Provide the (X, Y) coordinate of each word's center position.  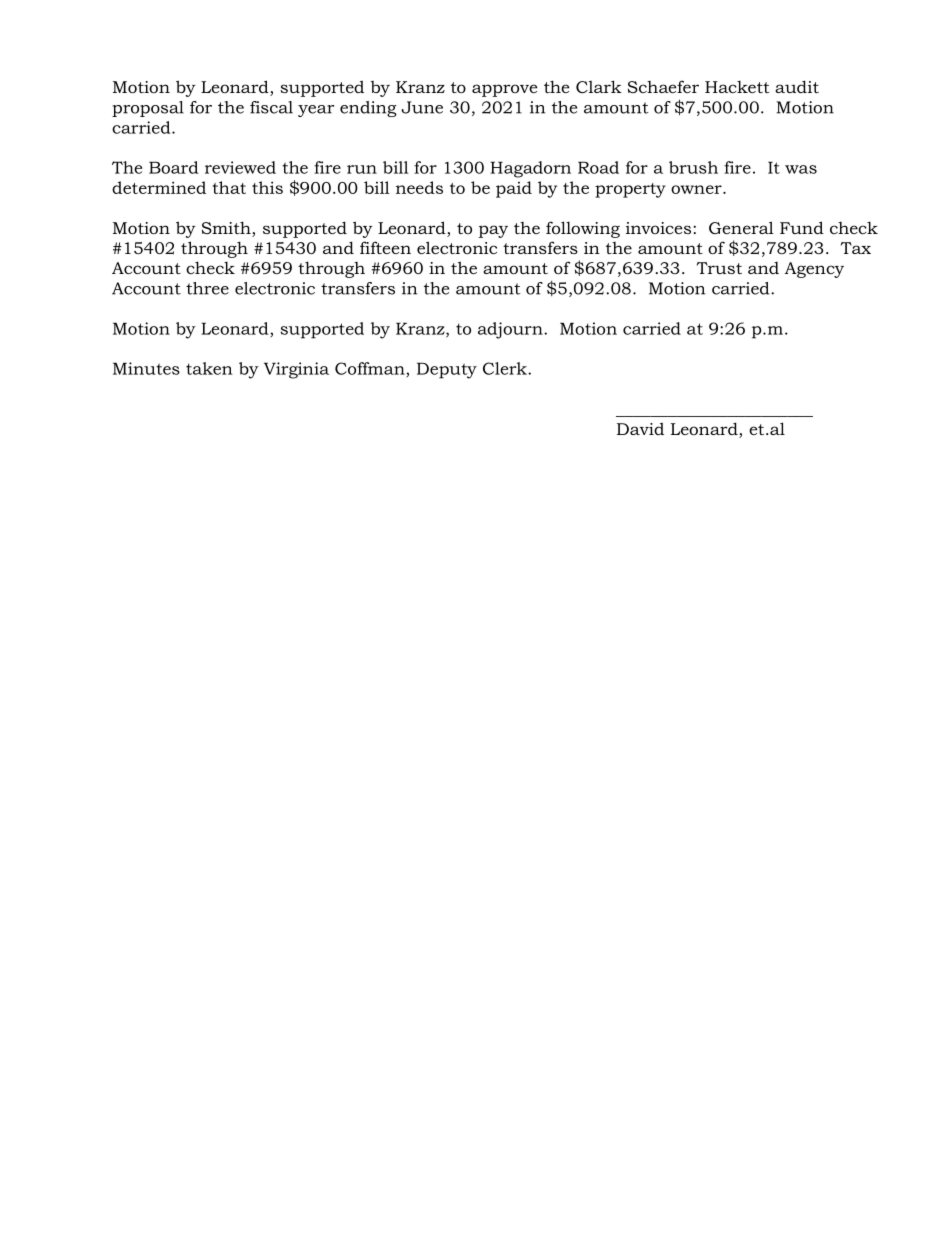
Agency (814, 270)
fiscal (271, 107)
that (229, 187)
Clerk (506, 368)
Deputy (447, 370)
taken (209, 368)
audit (797, 86)
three (207, 288)
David (640, 428)
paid (514, 189)
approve (504, 90)
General (741, 227)
